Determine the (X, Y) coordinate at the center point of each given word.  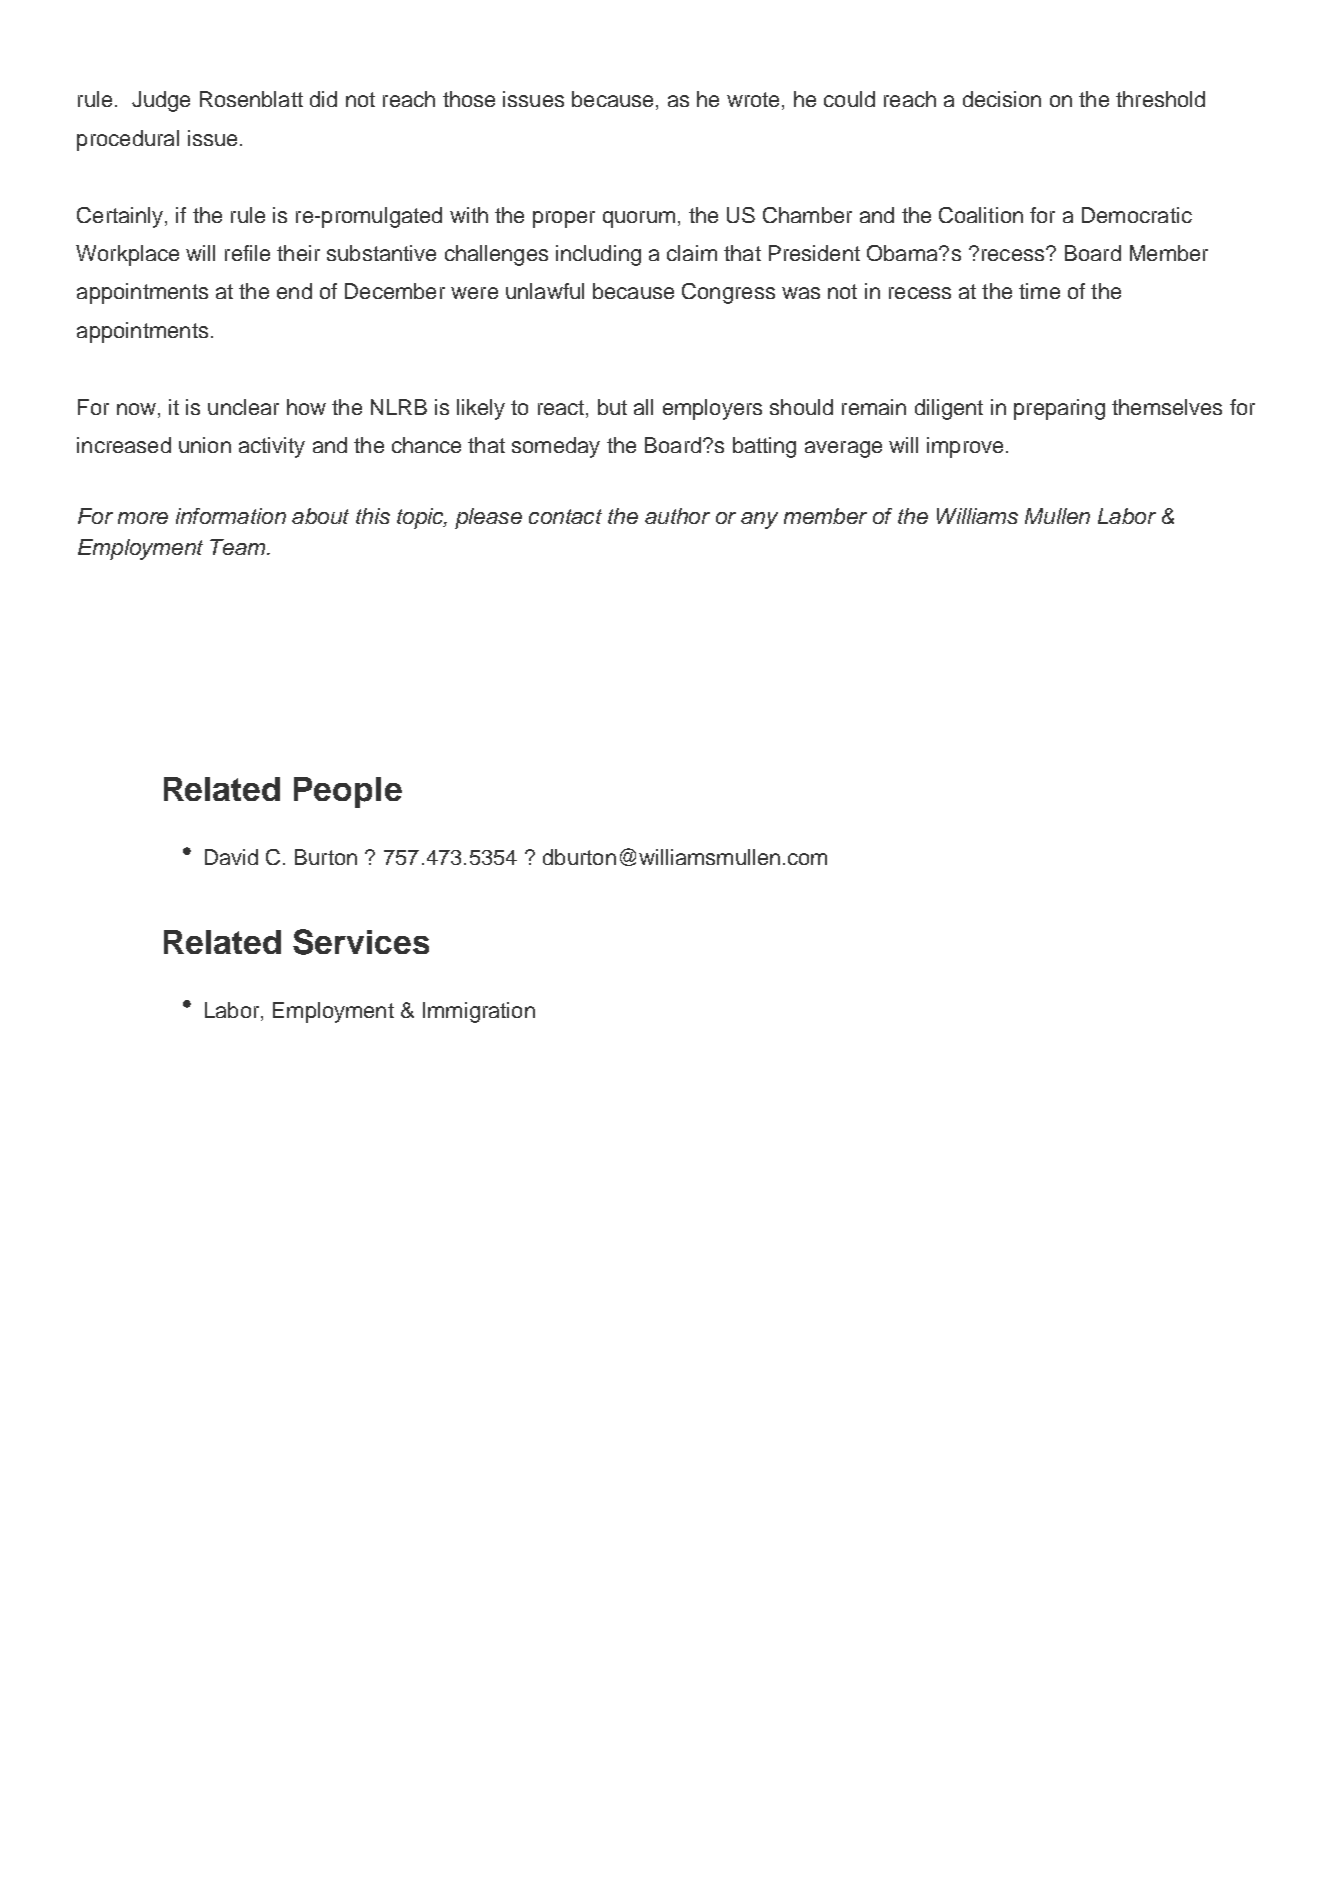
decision (1002, 99)
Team (239, 547)
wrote (753, 99)
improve (965, 447)
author (677, 516)
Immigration (479, 1012)
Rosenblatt (251, 99)
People (348, 792)
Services (361, 942)
